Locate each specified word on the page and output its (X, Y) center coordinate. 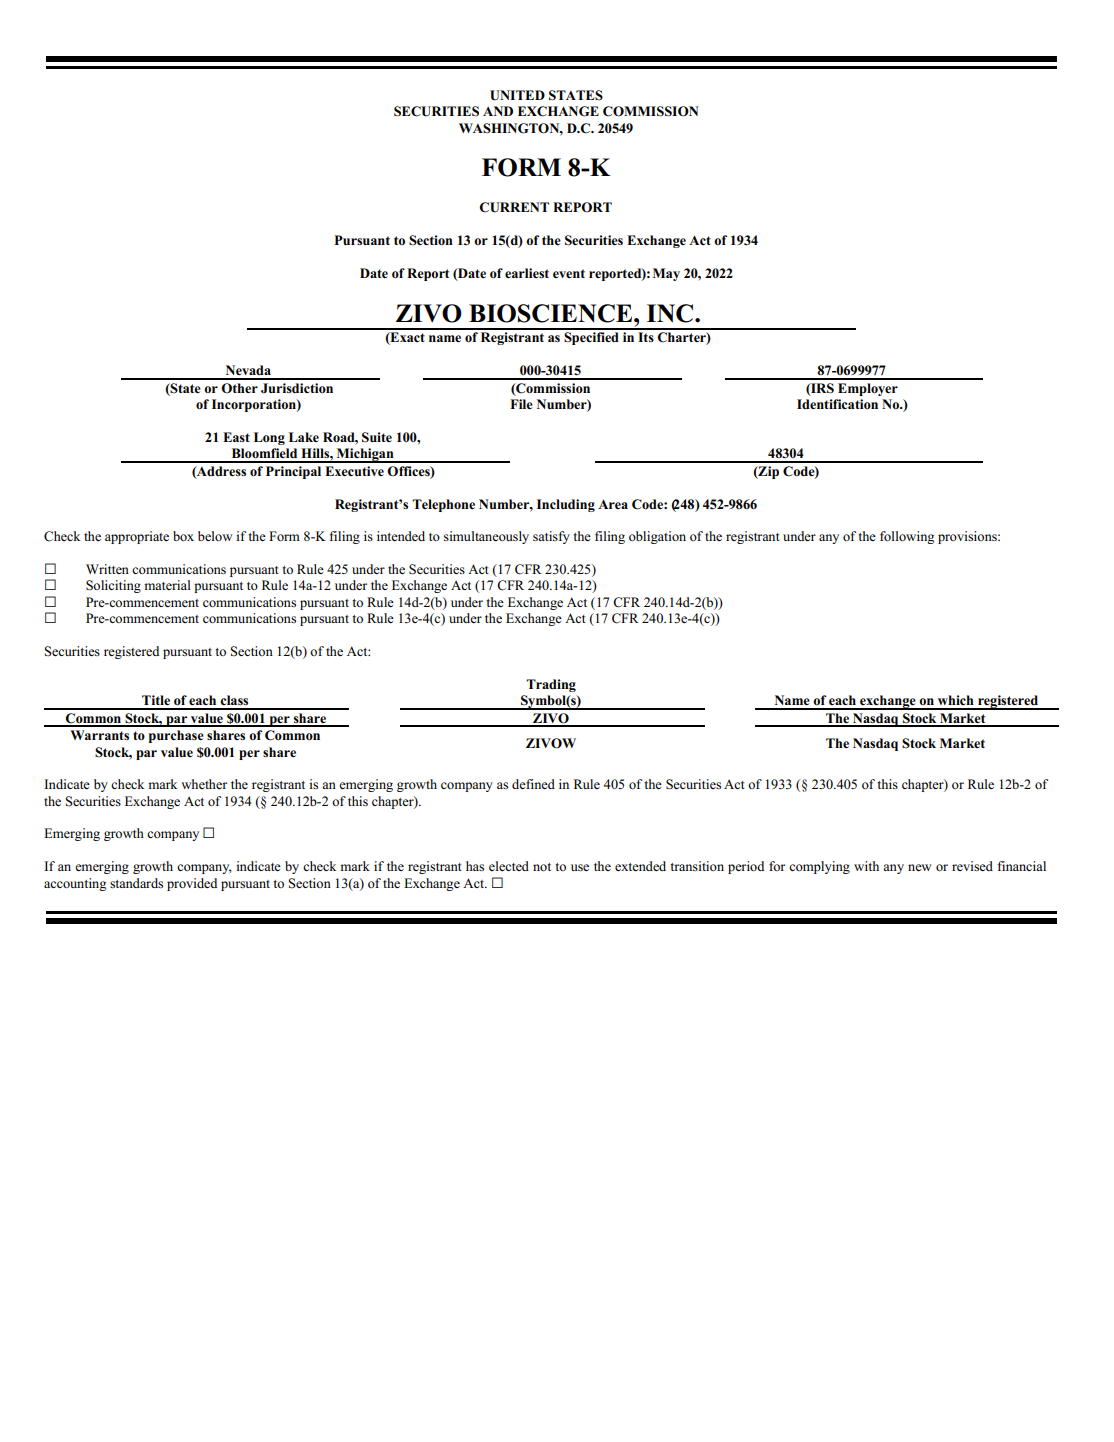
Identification (837, 404)
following (907, 537)
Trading (551, 685)
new (919, 867)
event (569, 273)
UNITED (517, 95)
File (521, 404)
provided (192, 884)
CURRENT (514, 207)
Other (239, 388)
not (542, 867)
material (167, 585)
